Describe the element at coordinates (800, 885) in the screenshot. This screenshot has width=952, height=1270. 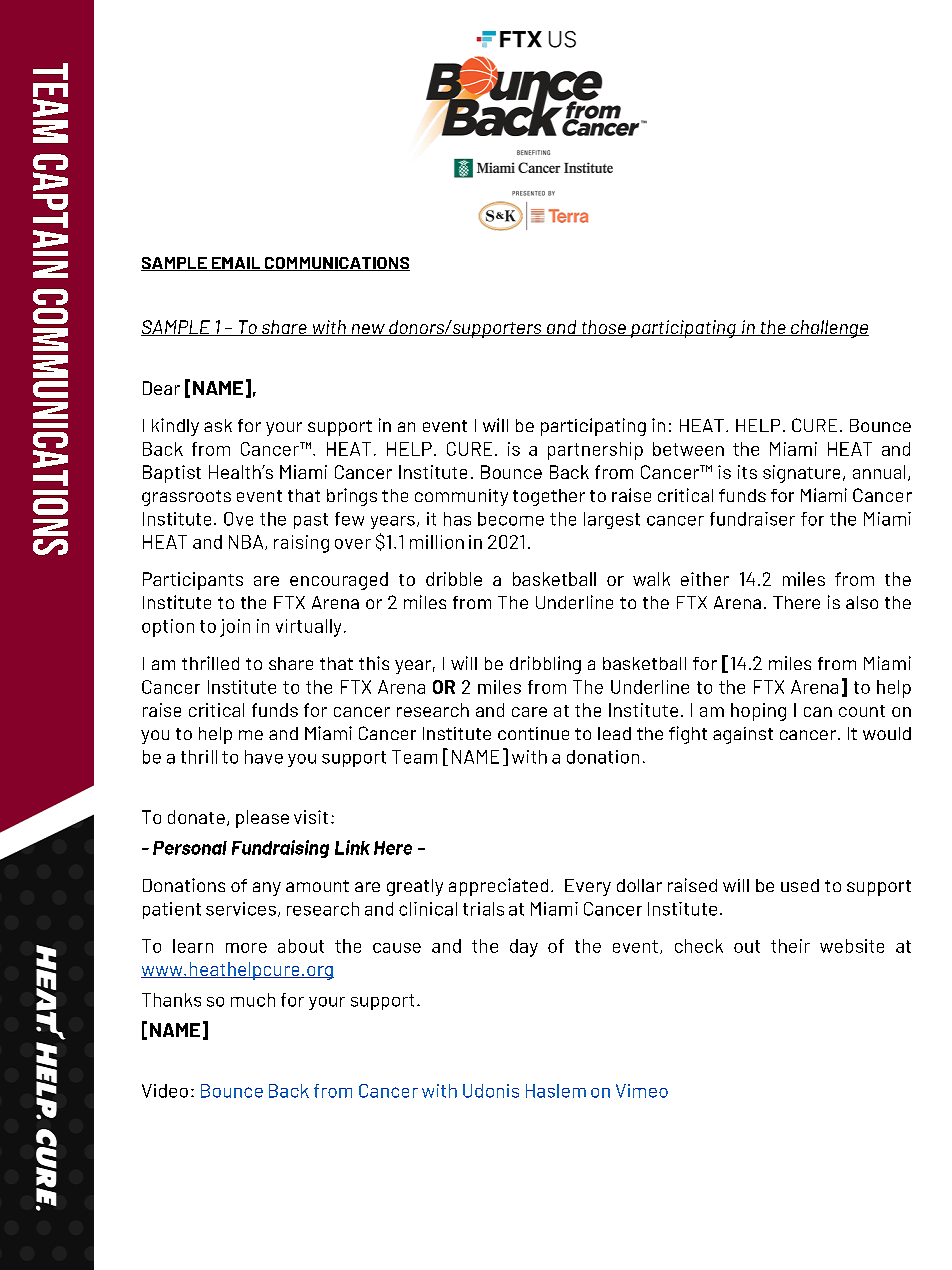
I see `used` at that location.
